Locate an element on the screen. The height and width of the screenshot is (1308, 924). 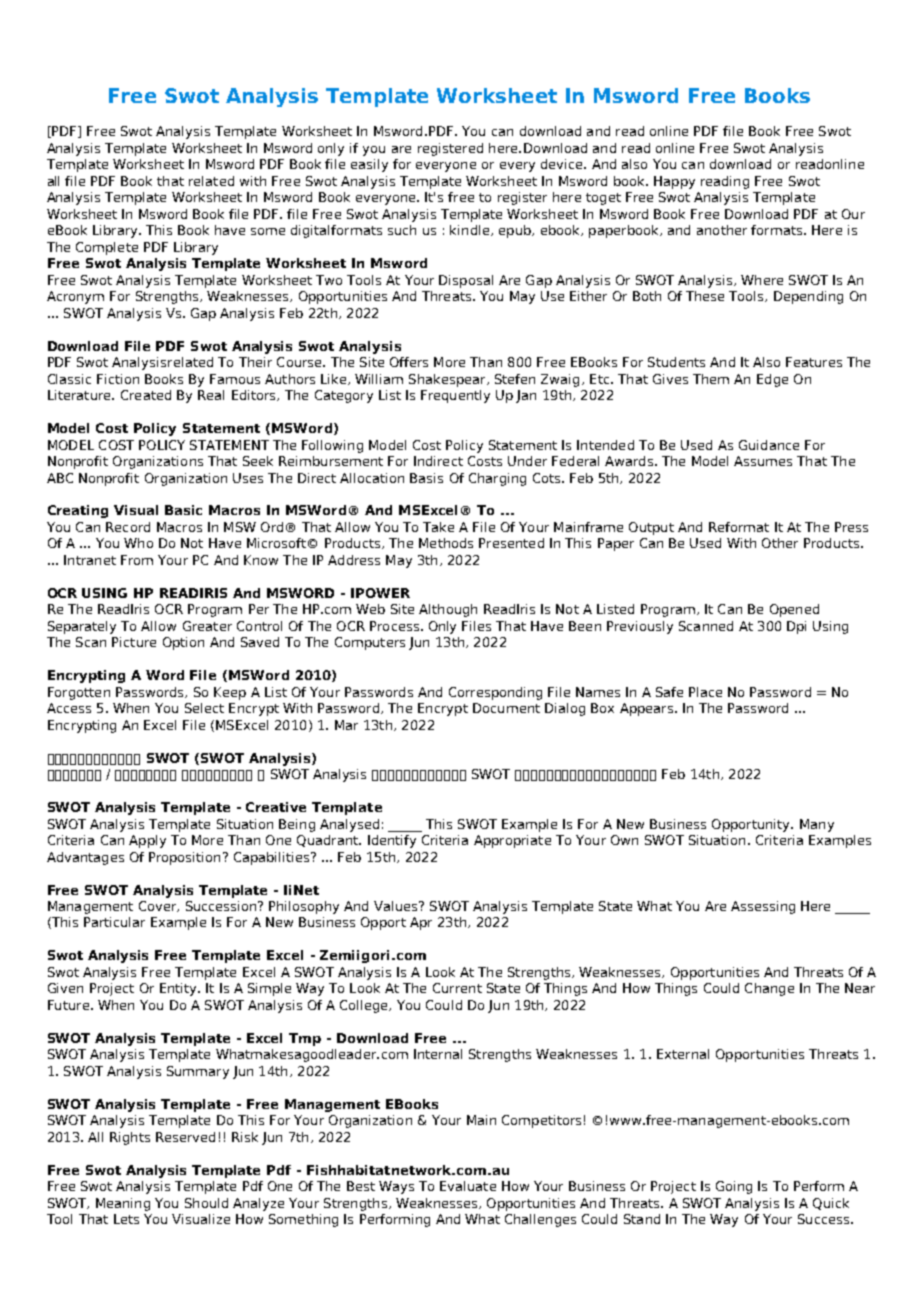
Apply is located at coordinates (147, 841).
